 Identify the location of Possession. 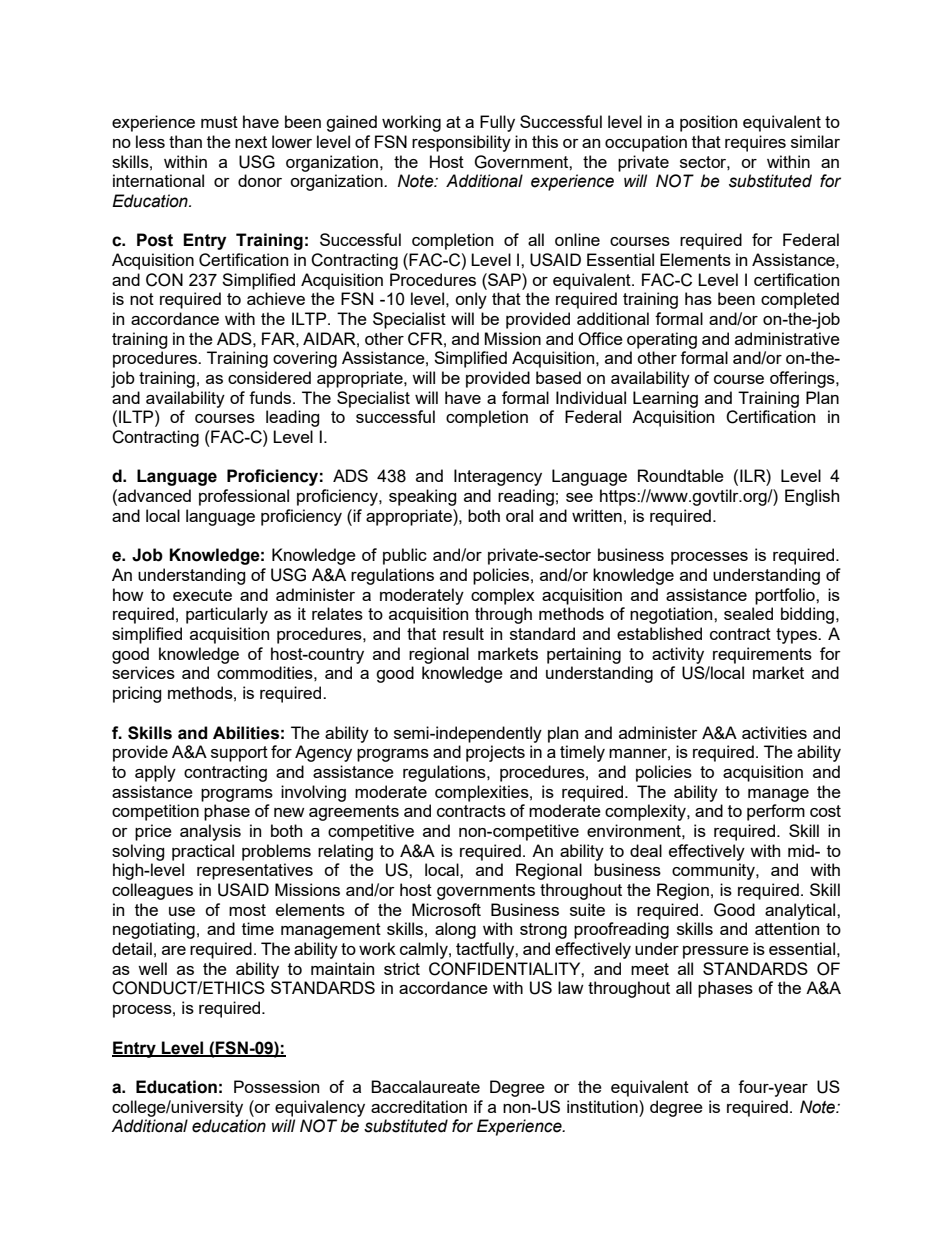
(276, 1086).
